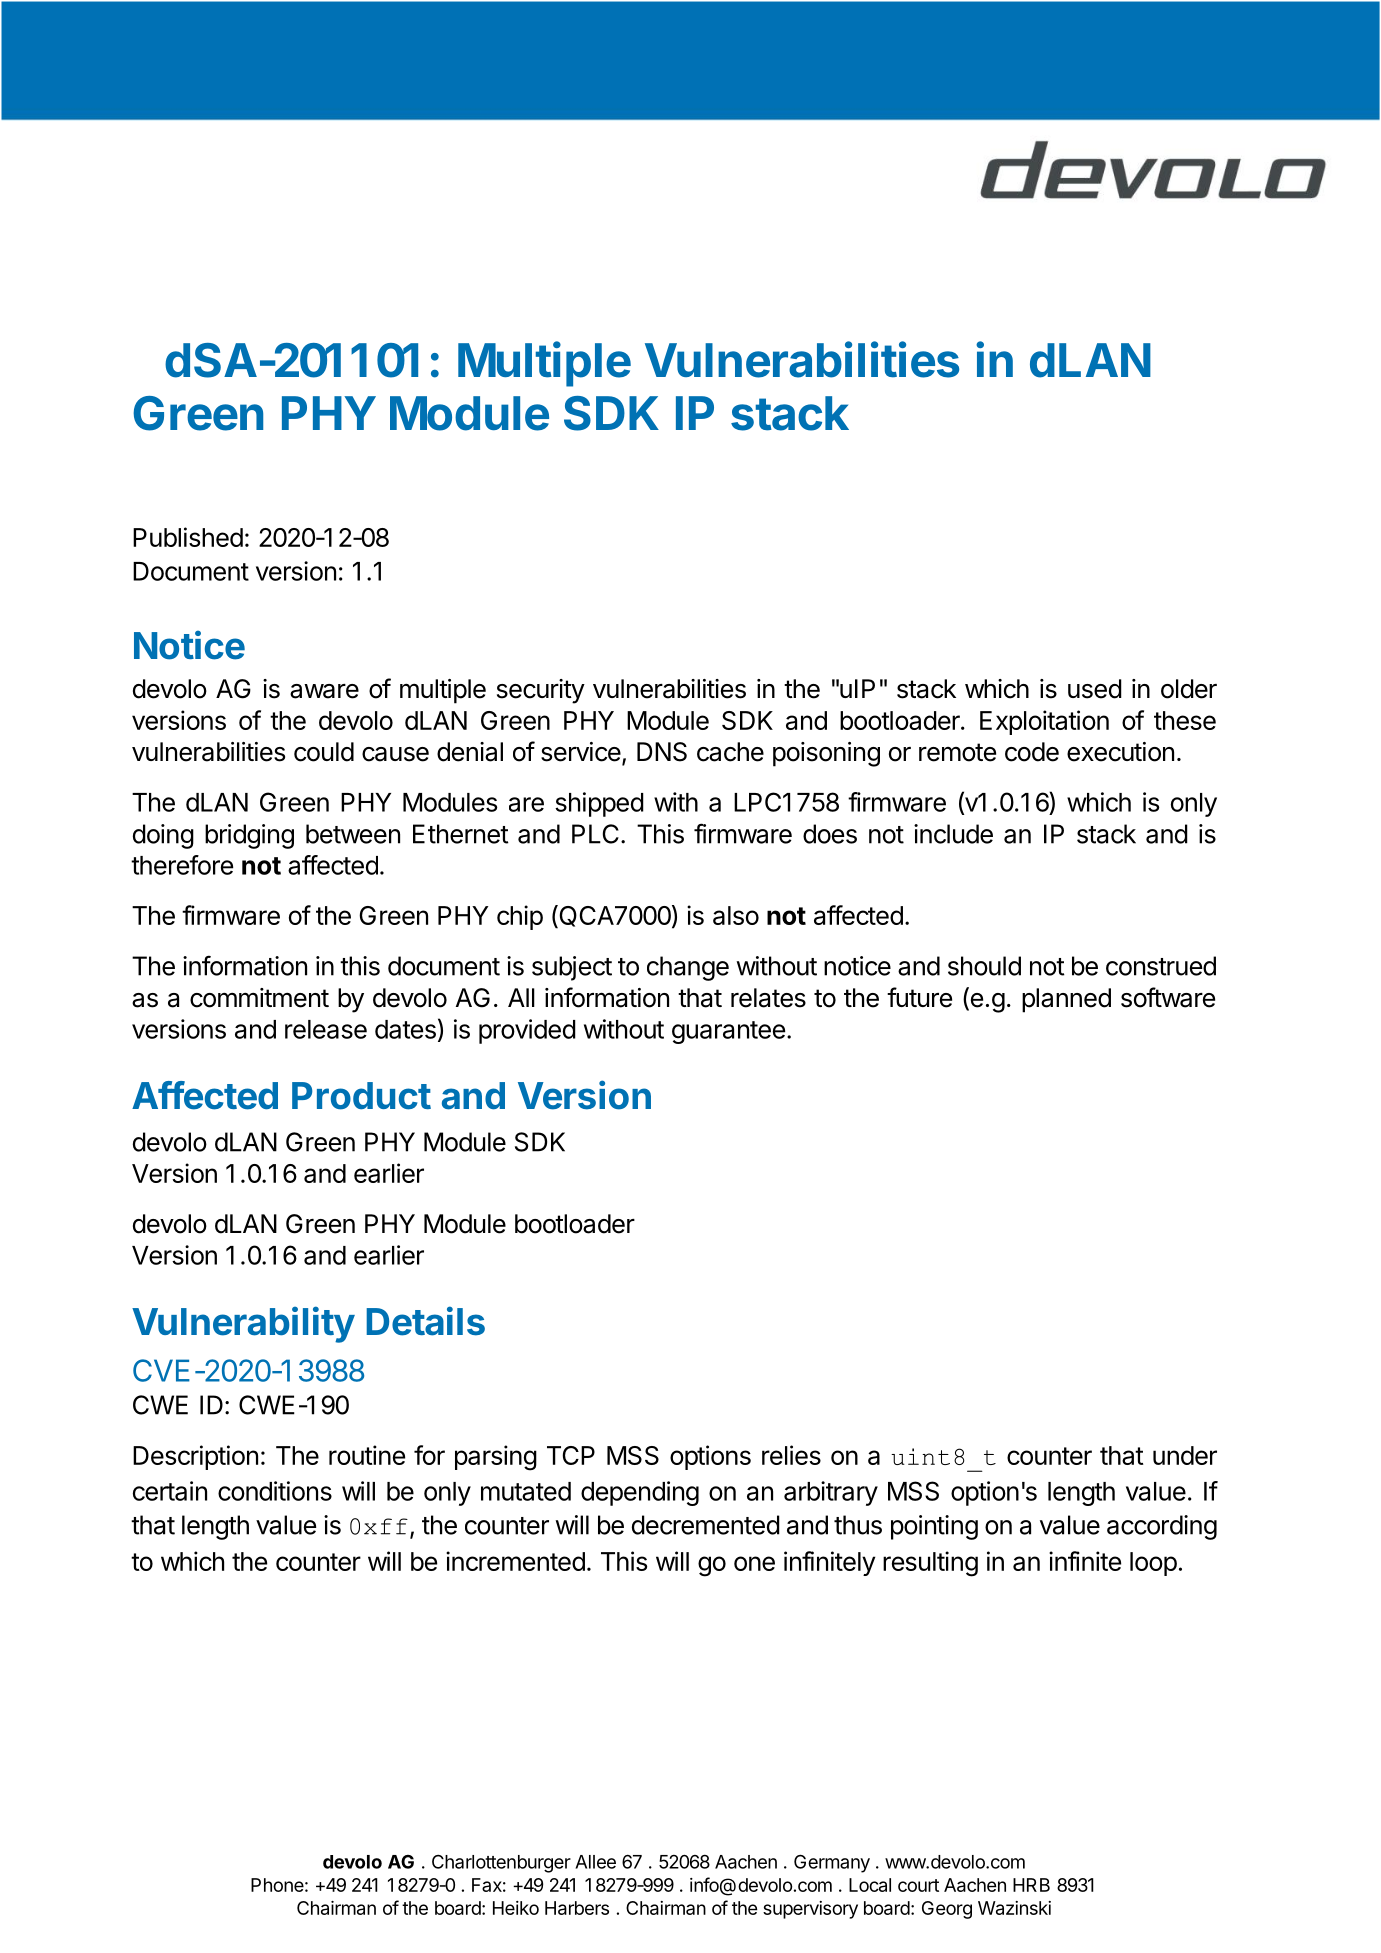 This image has width=1381, height=1953. I want to click on Heiko, so click(516, 1908).
